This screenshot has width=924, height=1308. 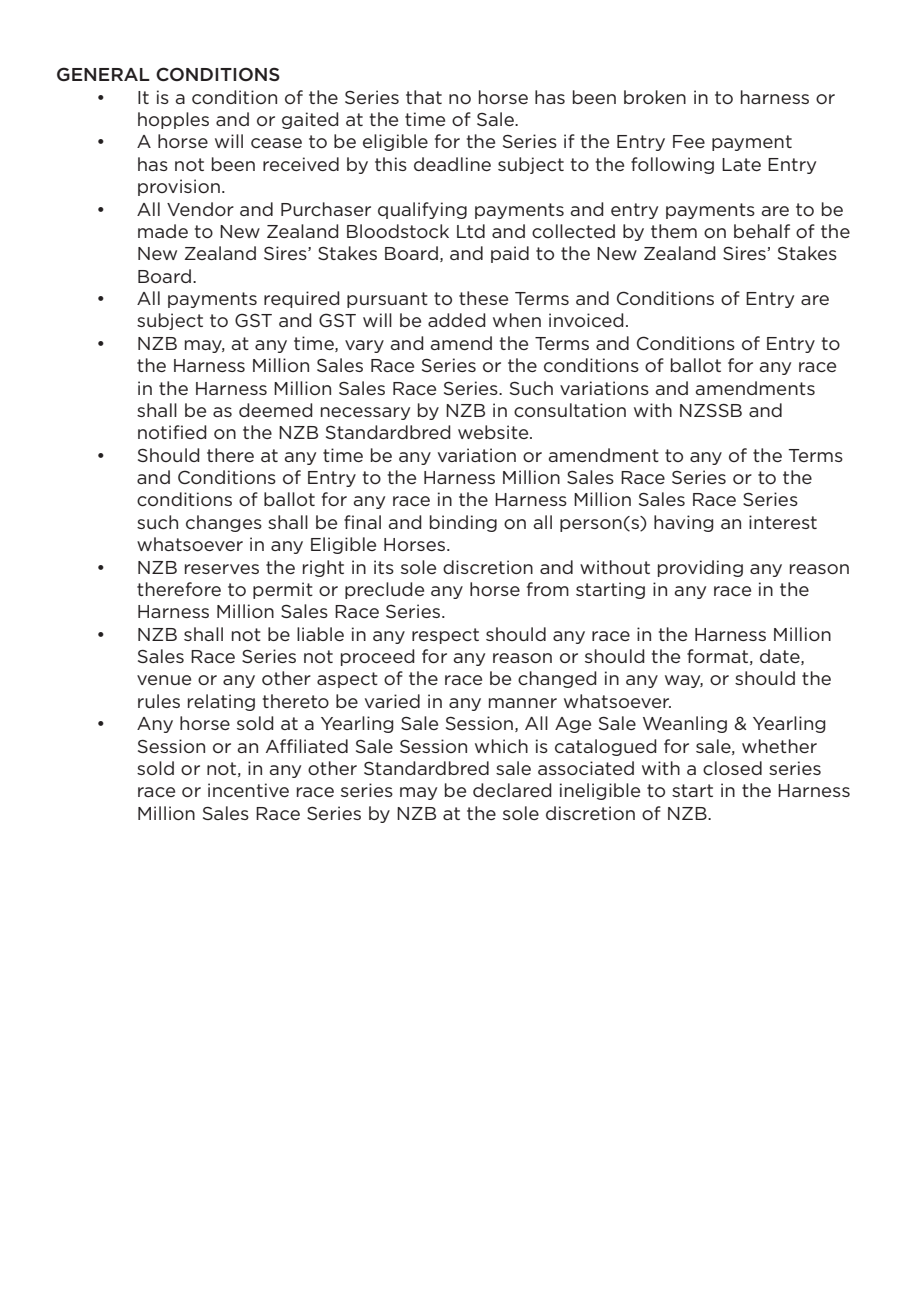 I want to click on required, so click(x=302, y=299).
